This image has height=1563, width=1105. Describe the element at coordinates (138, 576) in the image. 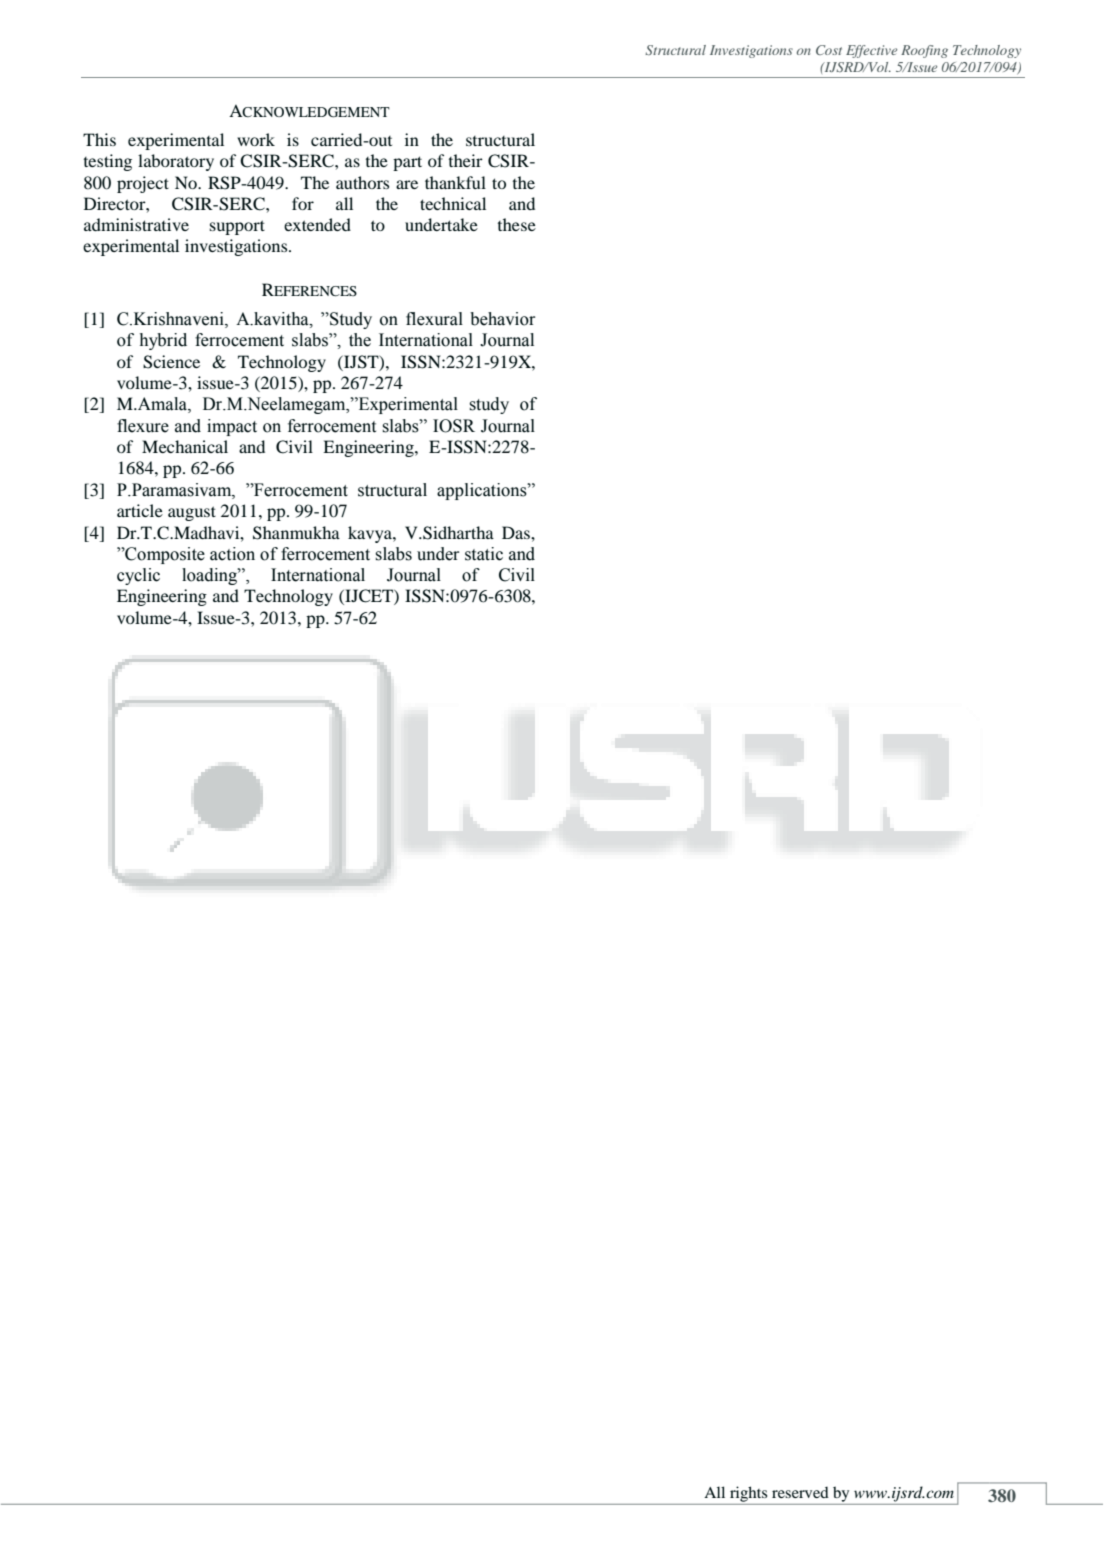

I see `cyclic` at that location.
